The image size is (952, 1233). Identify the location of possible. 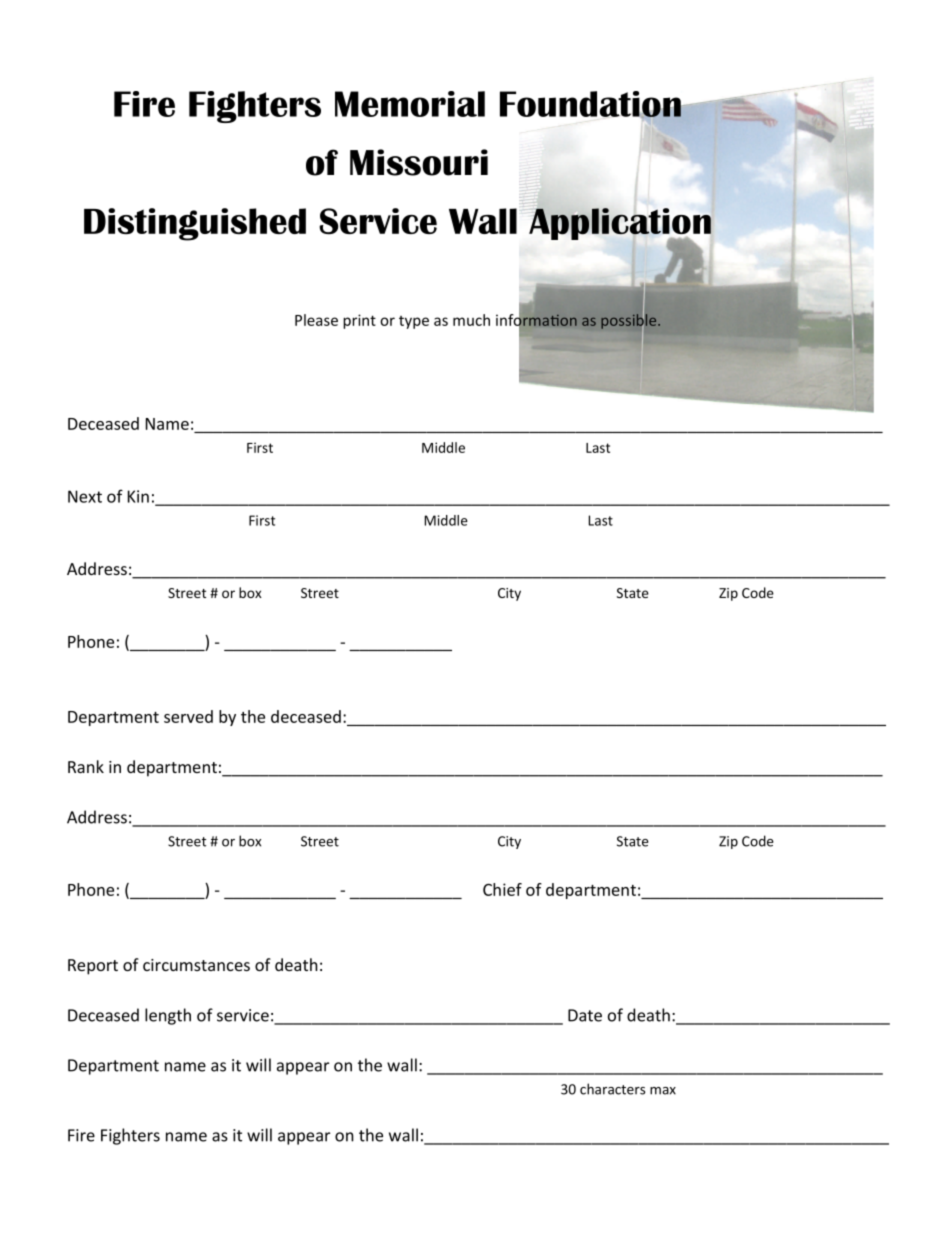
(630, 321).
